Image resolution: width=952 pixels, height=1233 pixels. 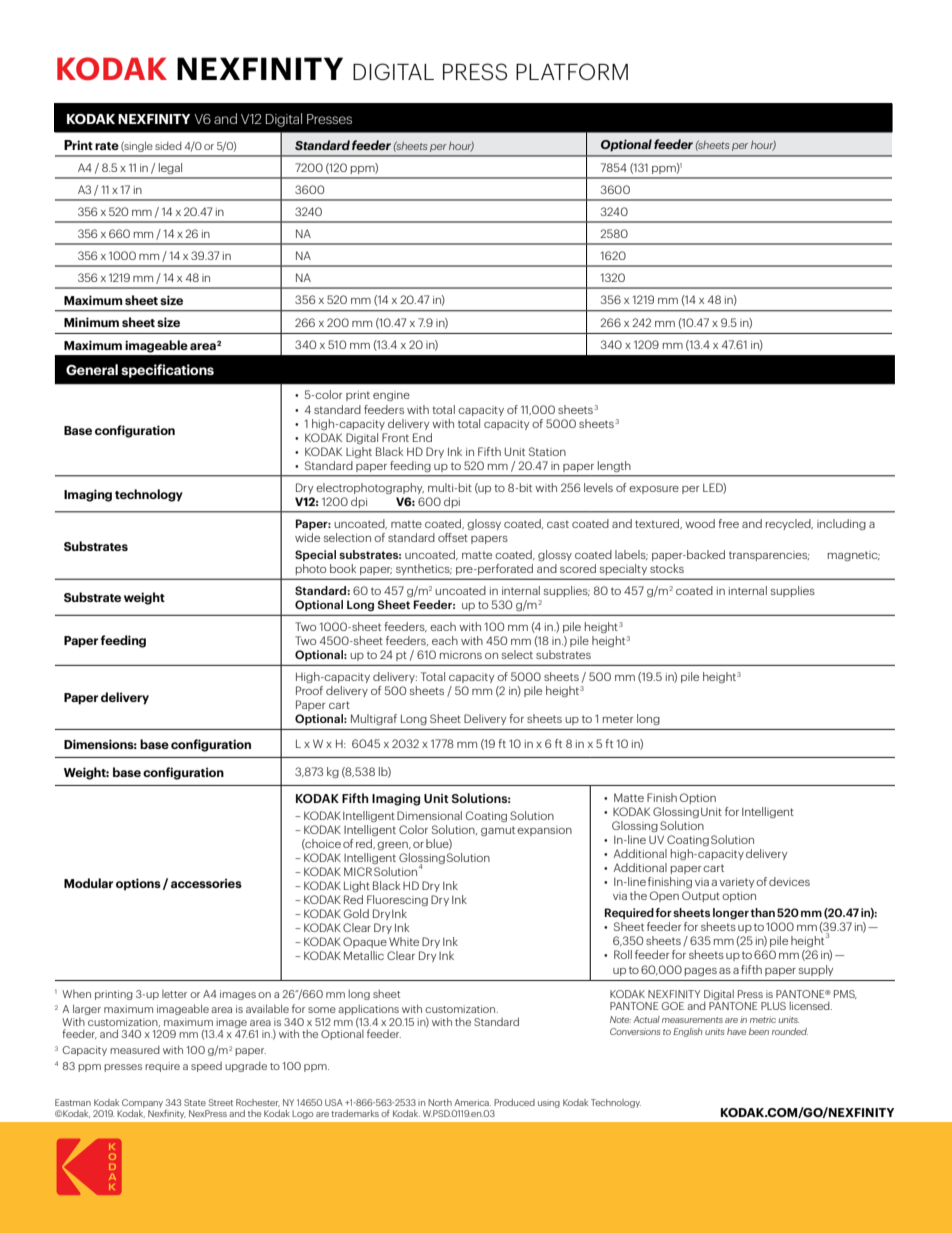 What do you see at coordinates (572, 71) in the screenshot?
I see `PLATFORM` at bounding box center [572, 71].
